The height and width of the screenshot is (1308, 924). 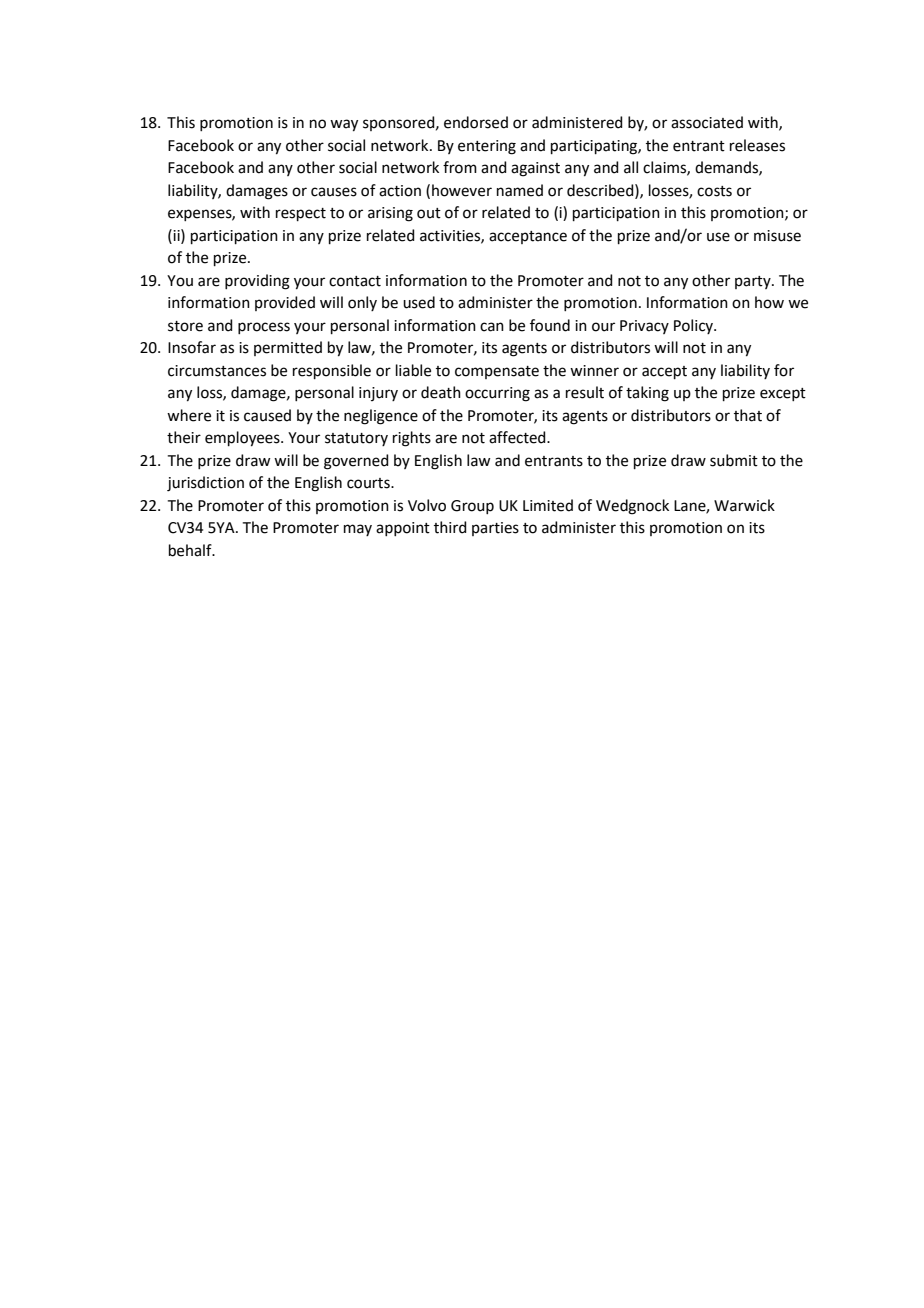 What do you see at coordinates (355, 281) in the screenshot?
I see `contact` at bounding box center [355, 281].
